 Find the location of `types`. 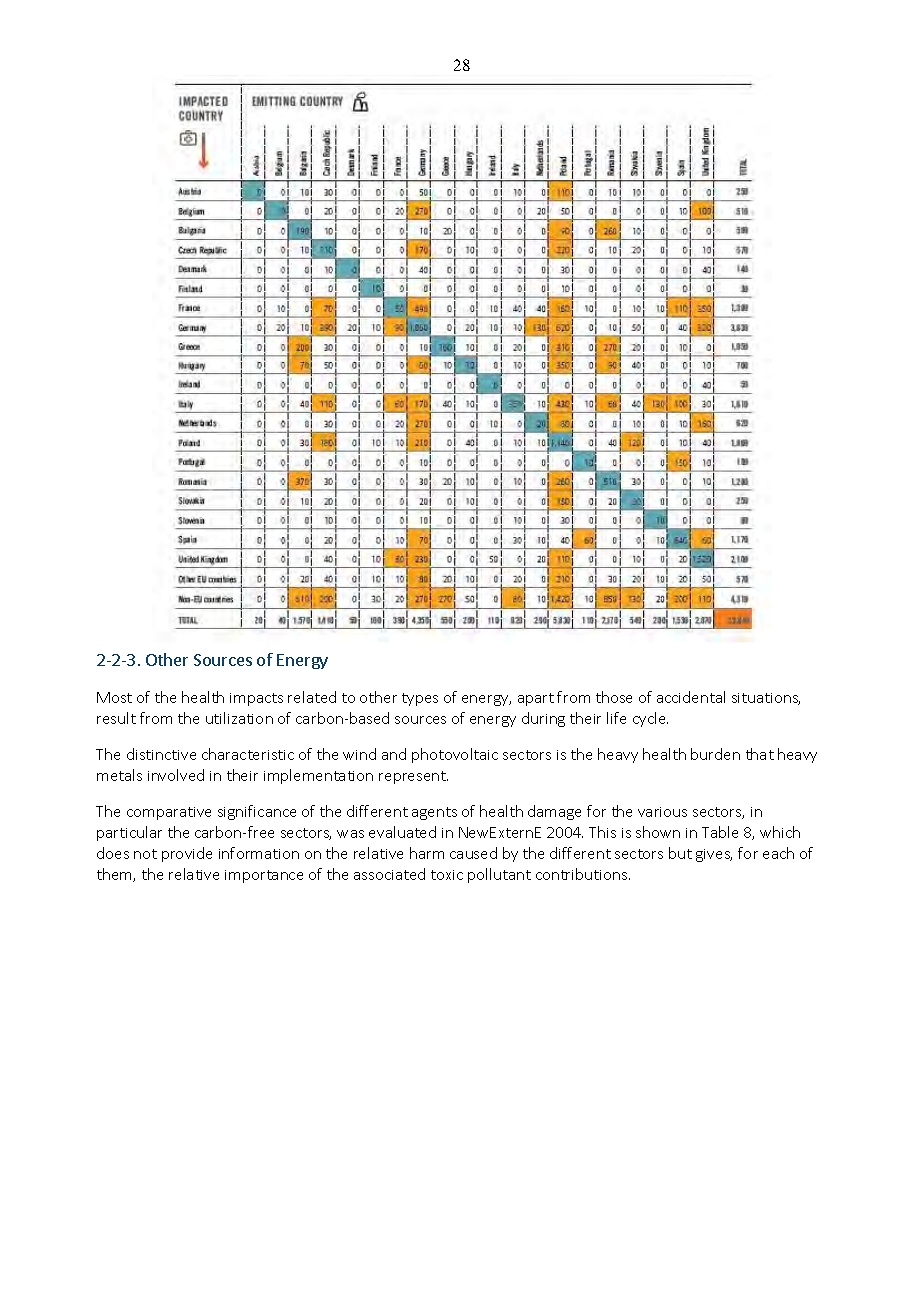

types is located at coordinates (420, 699).
